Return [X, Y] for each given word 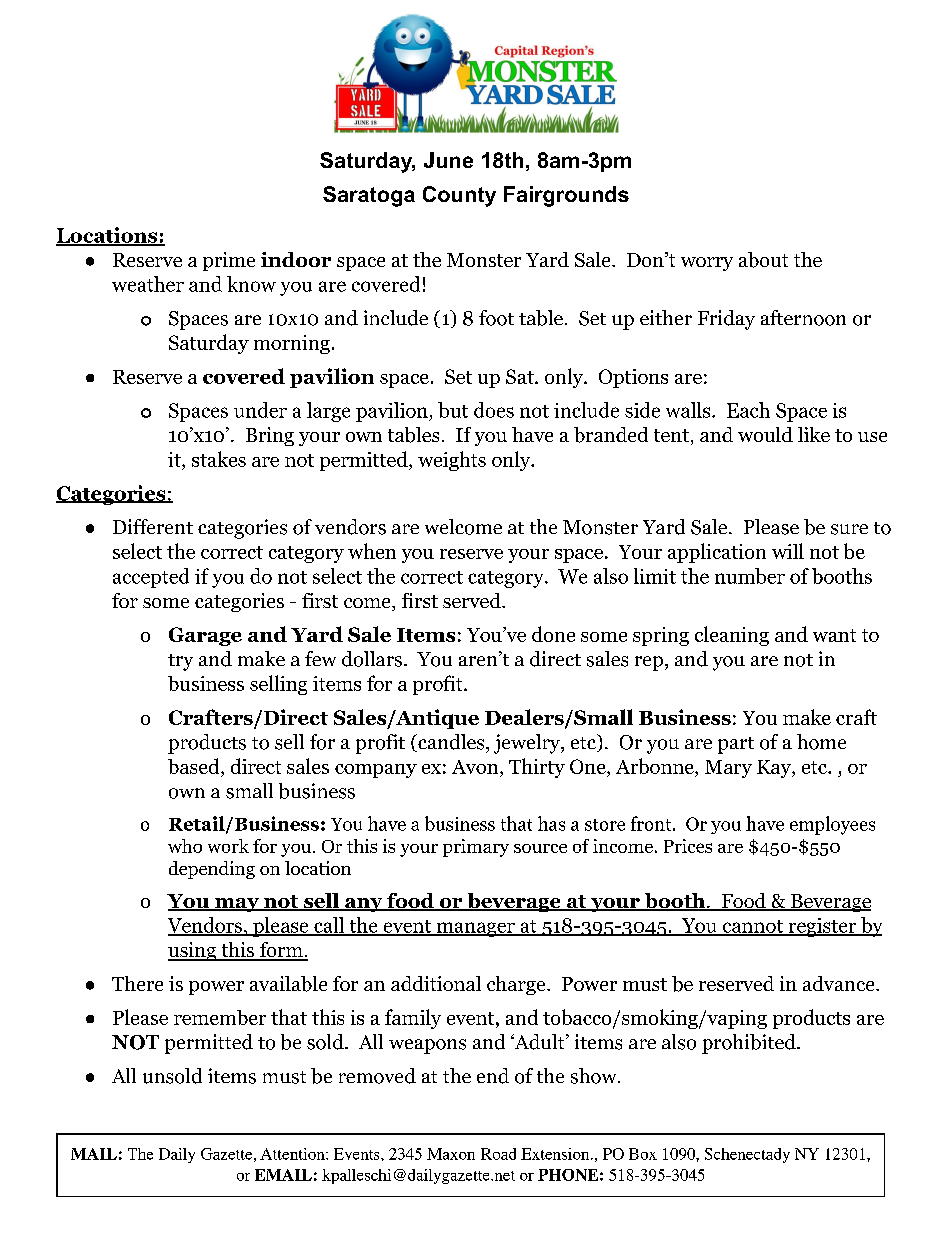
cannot [753, 927]
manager [475, 929]
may [236, 905]
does [494, 410]
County [459, 196]
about [763, 260]
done [553, 634]
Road [498, 1154]
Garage [205, 636]
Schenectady [747, 1155]
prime [229, 261]
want [834, 635]
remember [220, 1017]
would [765, 434]
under [260, 410]
